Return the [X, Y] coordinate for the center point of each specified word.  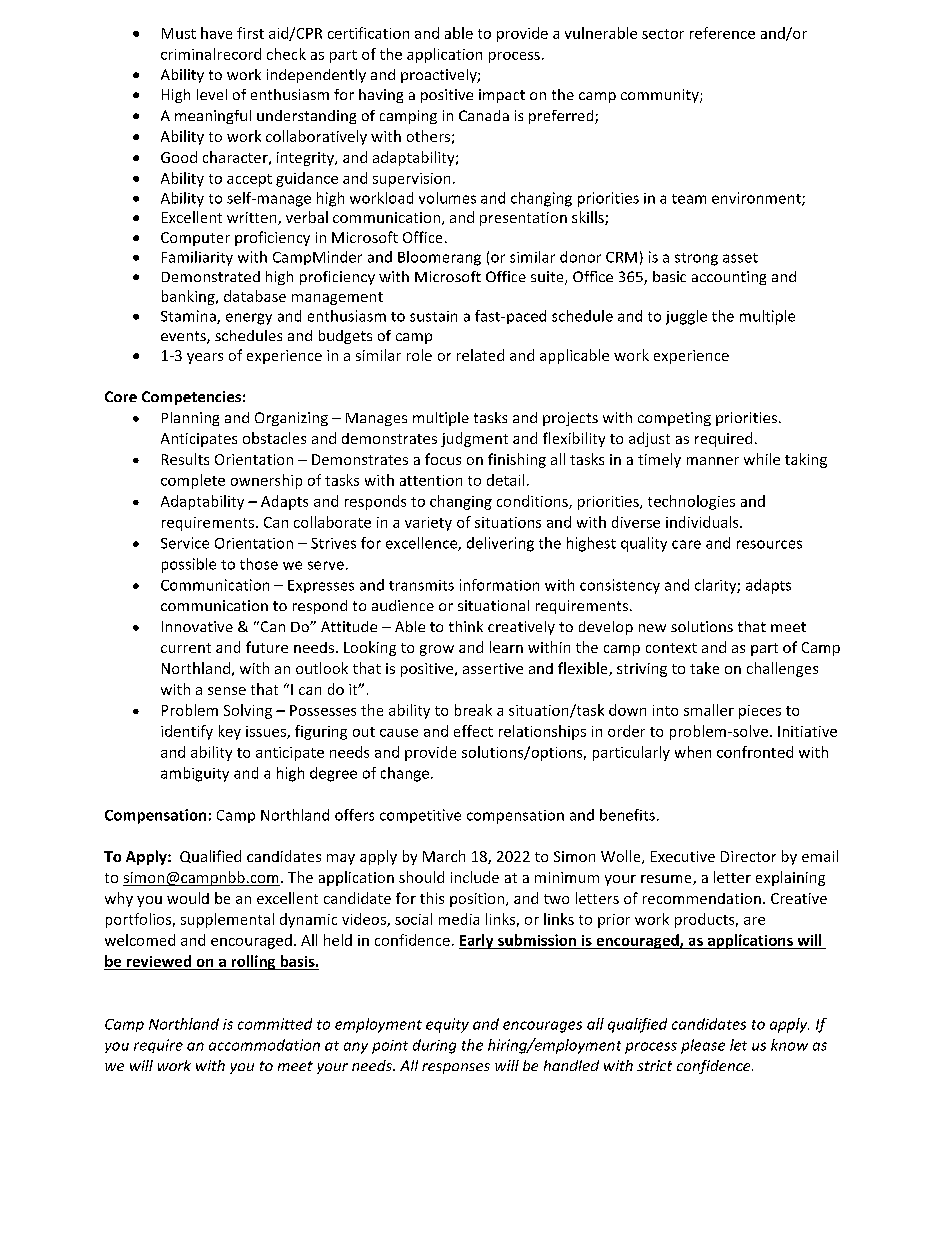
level [212, 94]
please [703, 1046]
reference [722, 33]
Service [185, 543]
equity [447, 1025]
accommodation [264, 1045]
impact [502, 96]
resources [769, 544]
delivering [500, 544]
